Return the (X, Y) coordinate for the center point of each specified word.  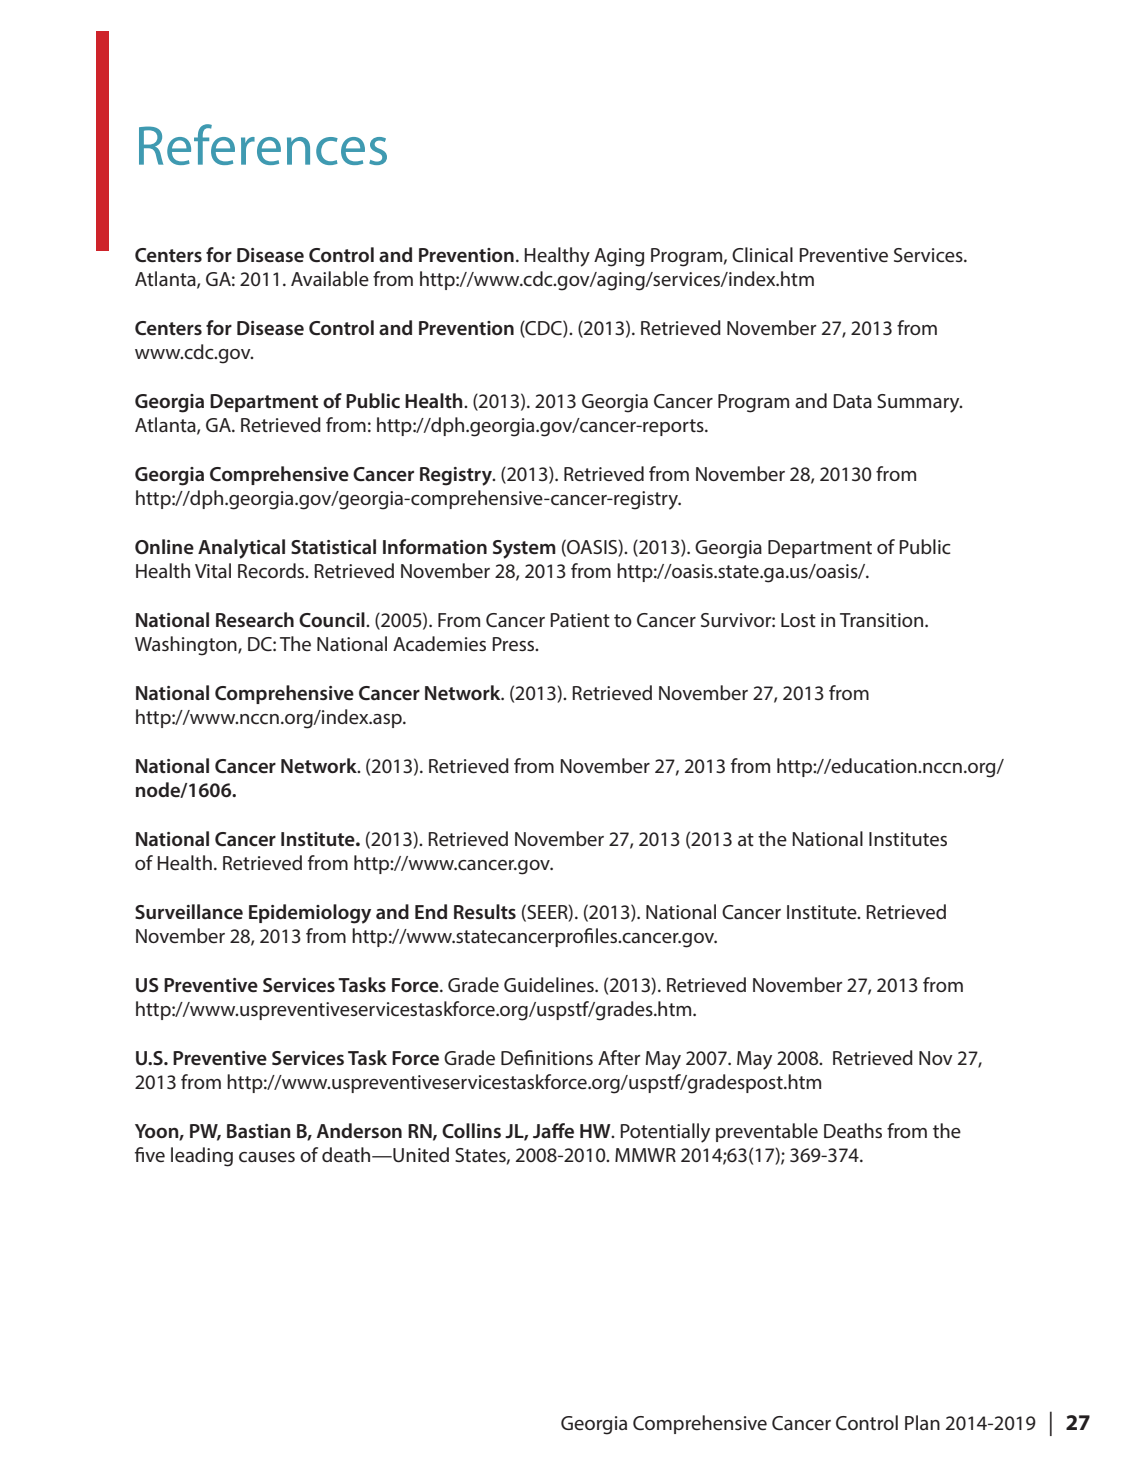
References (263, 144)
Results (485, 911)
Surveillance (189, 911)
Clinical (762, 254)
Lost (798, 620)
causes (267, 1157)
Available (330, 278)
